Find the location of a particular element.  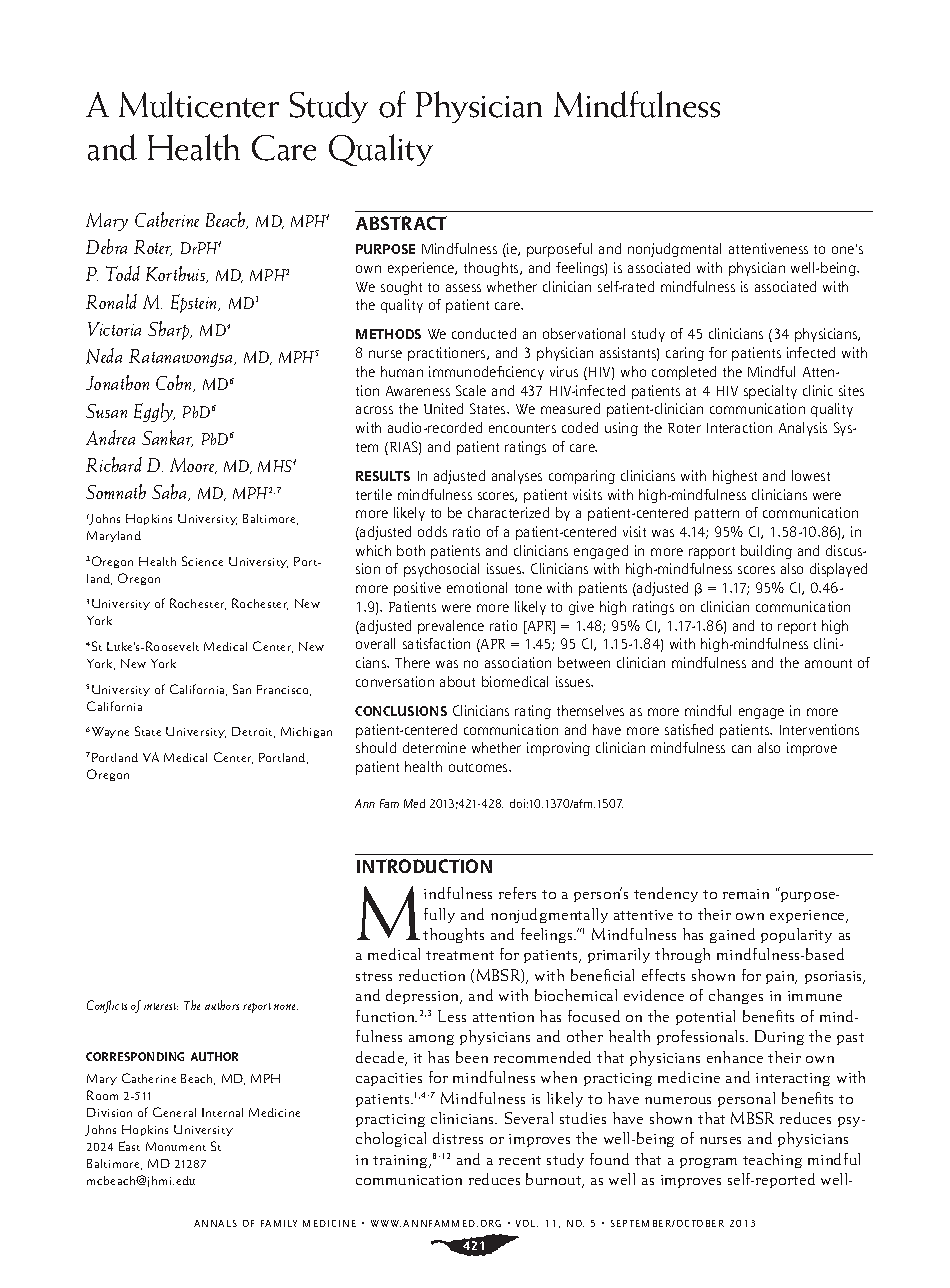

caring is located at coordinates (685, 354).
